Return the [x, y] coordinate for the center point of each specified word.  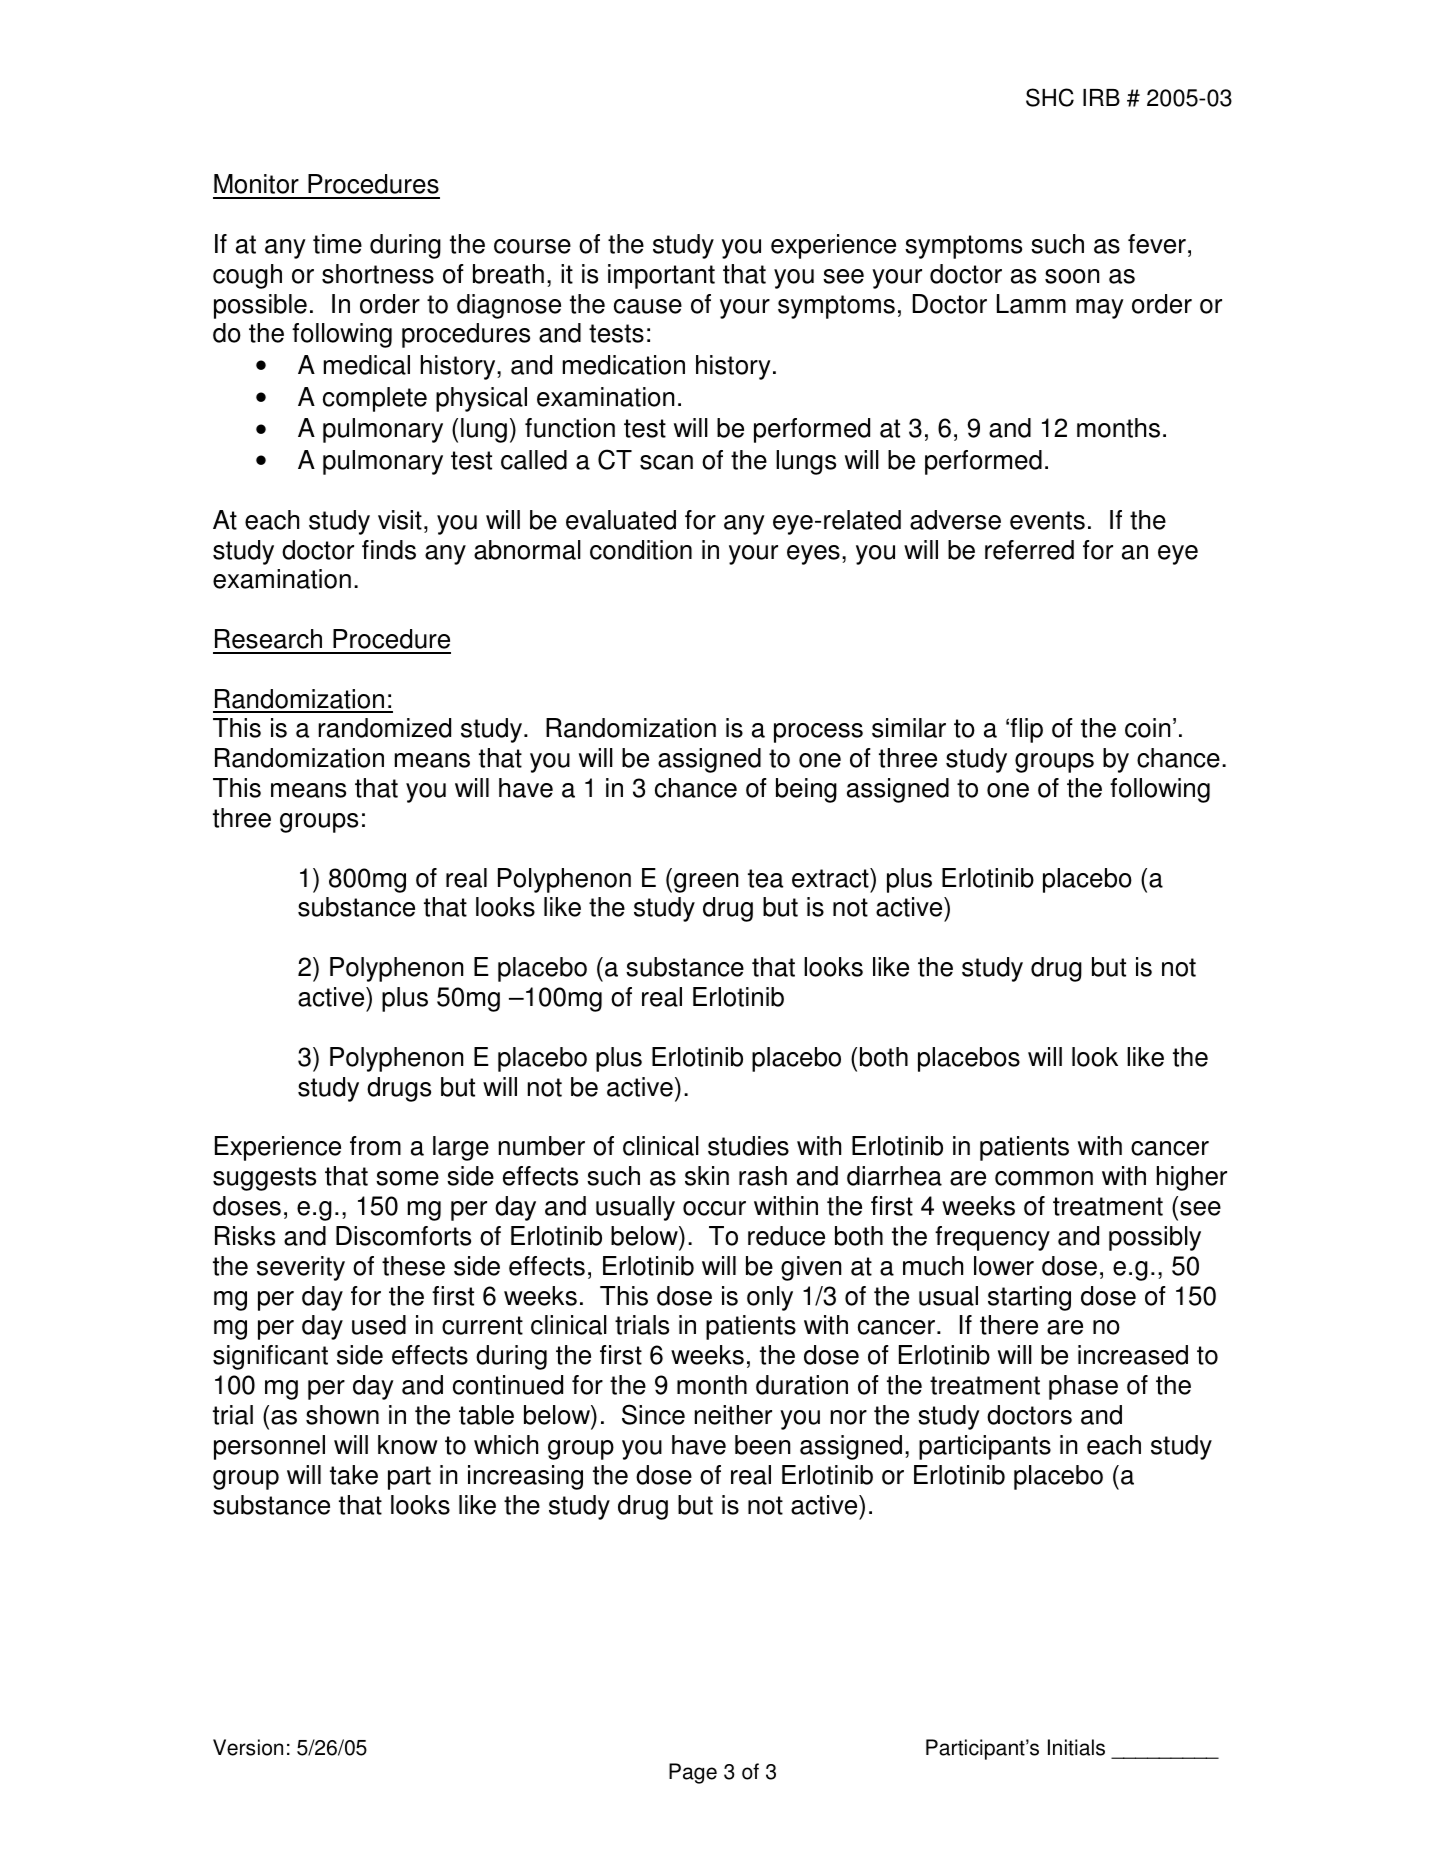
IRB [1101, 97]
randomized [384, 728]
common [1044, 1178]
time [337, 244]
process [818, 733]
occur [714, 1208]
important [661, 276]
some [407, 1178]
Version [248, 1747]
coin [1147, 728]
